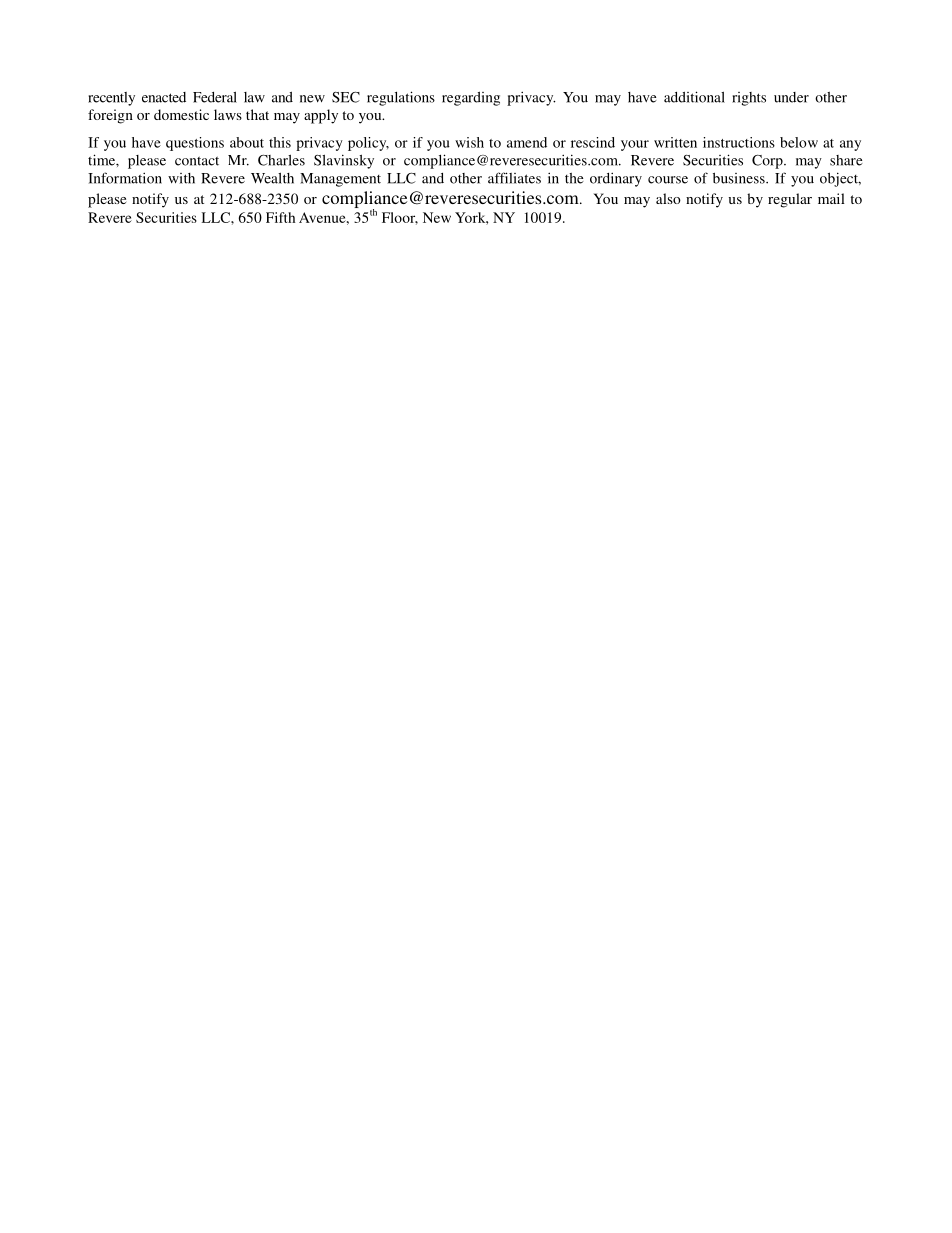 This page has width=952, height=1233. I want to click on contact, so click(197, 161).
